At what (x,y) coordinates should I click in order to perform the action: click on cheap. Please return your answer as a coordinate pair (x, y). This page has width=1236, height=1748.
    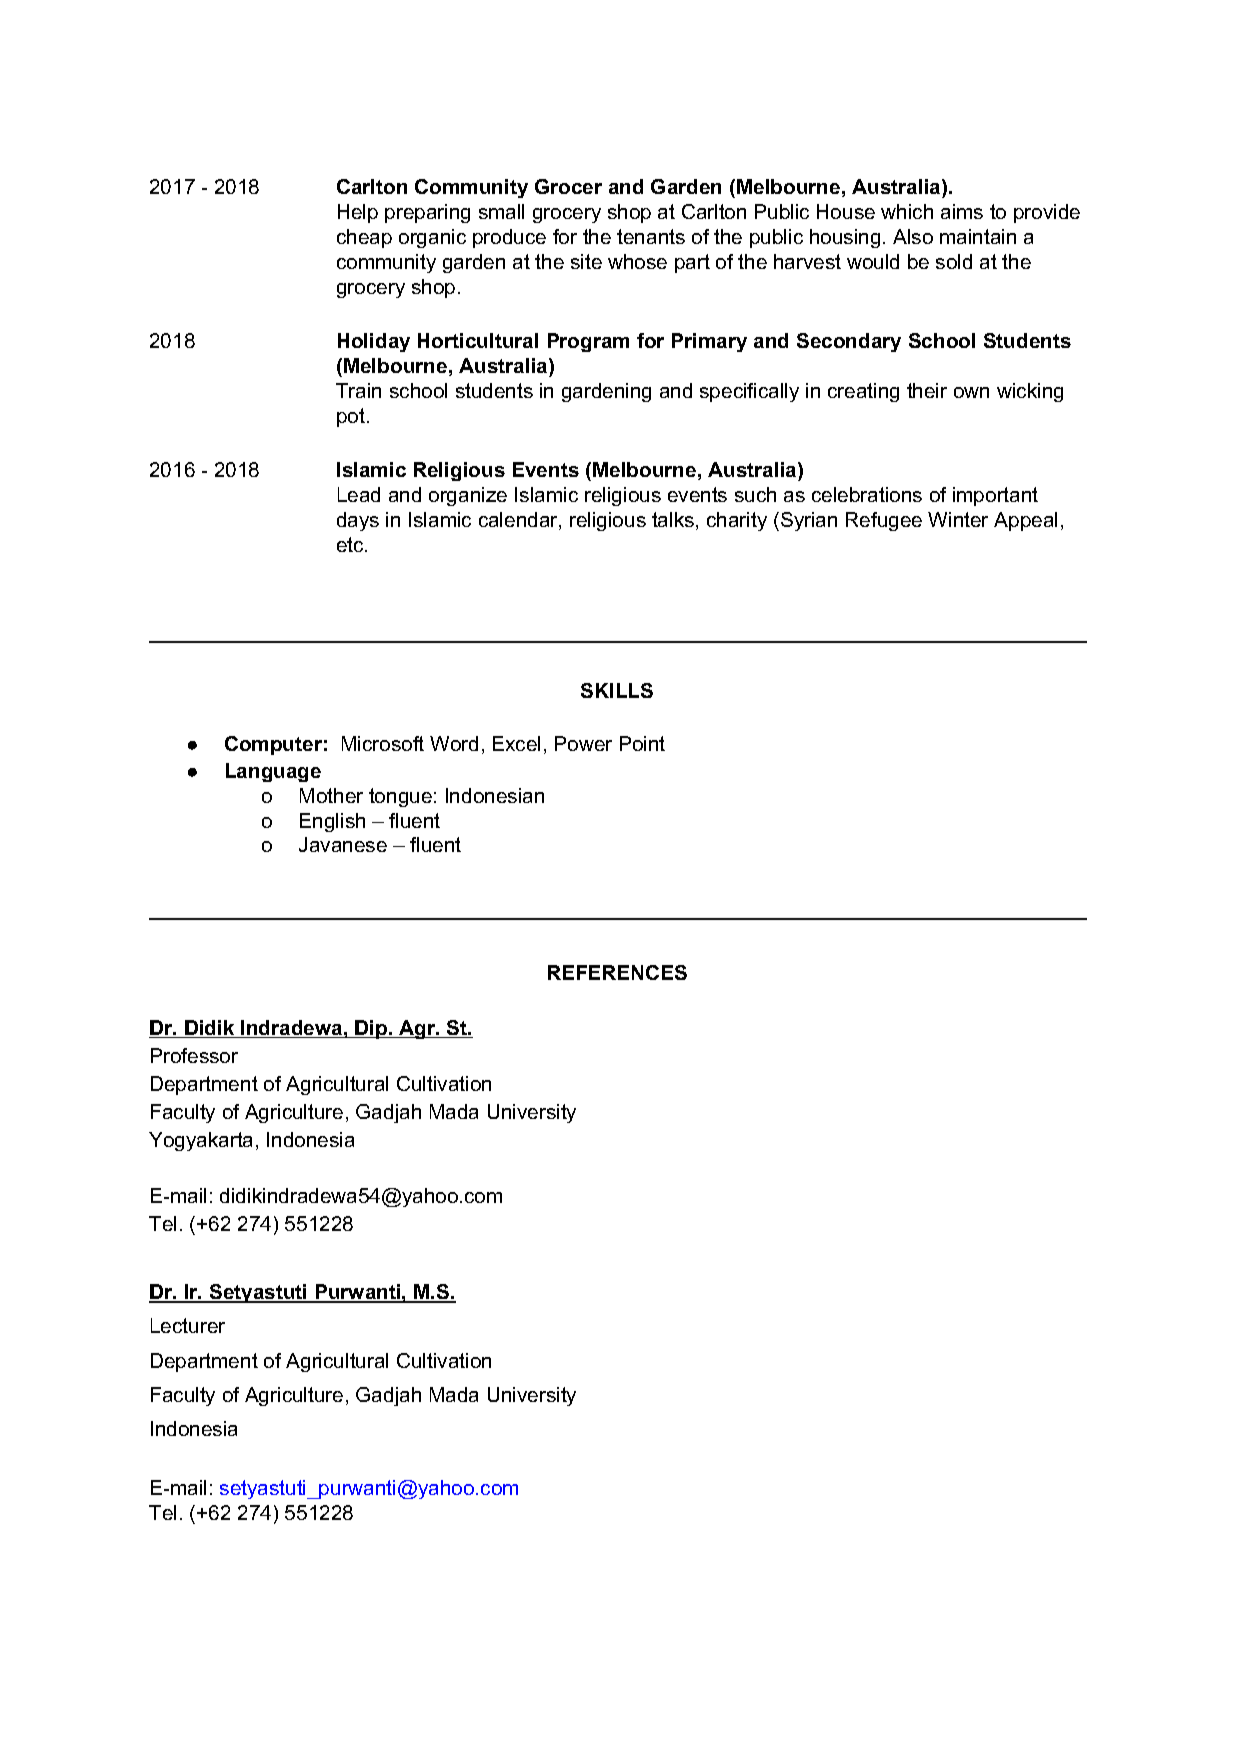
    Looking at the image, I should click on (364, 238).
